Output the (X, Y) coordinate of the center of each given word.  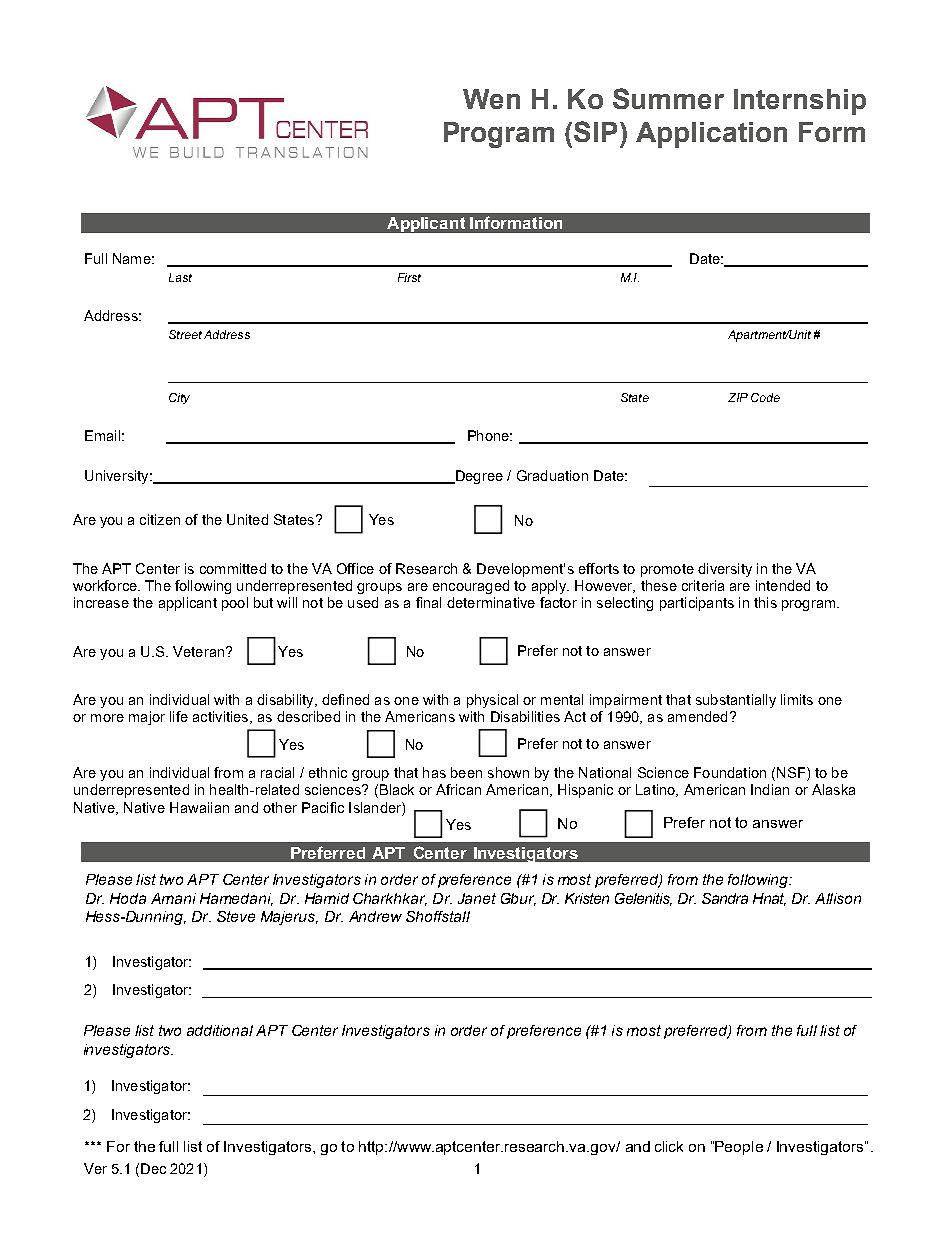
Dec (153, 1168)
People (739, 1148)
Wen (491, 99)
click (669, 1146)
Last (180, 277)
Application (711, 135)
